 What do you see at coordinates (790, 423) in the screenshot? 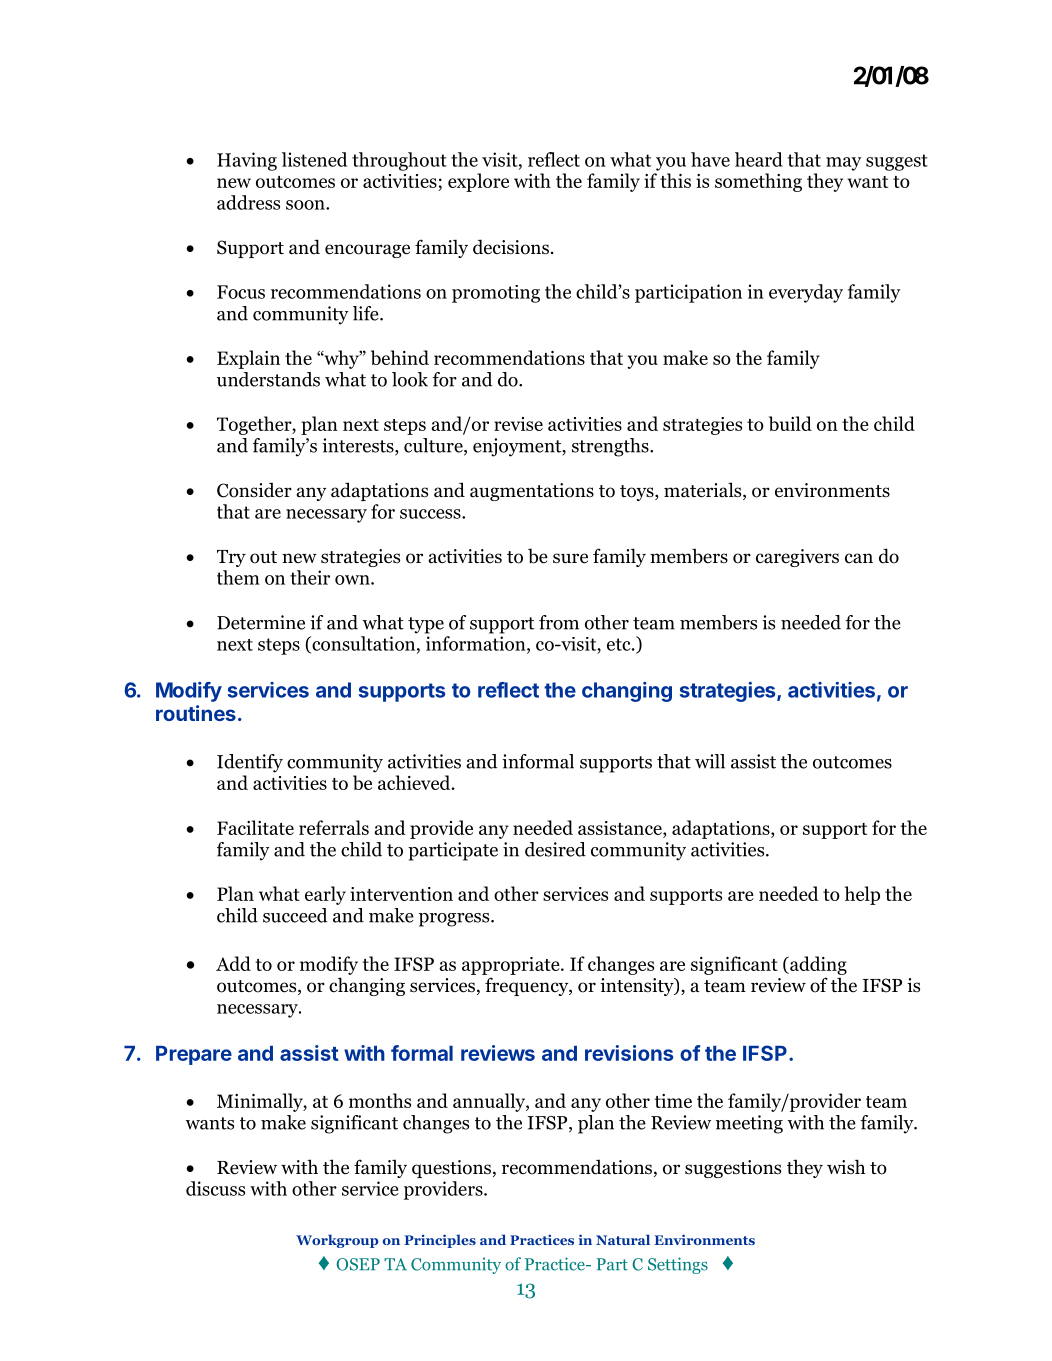
I see `build` at bounding box center [790, 423].
